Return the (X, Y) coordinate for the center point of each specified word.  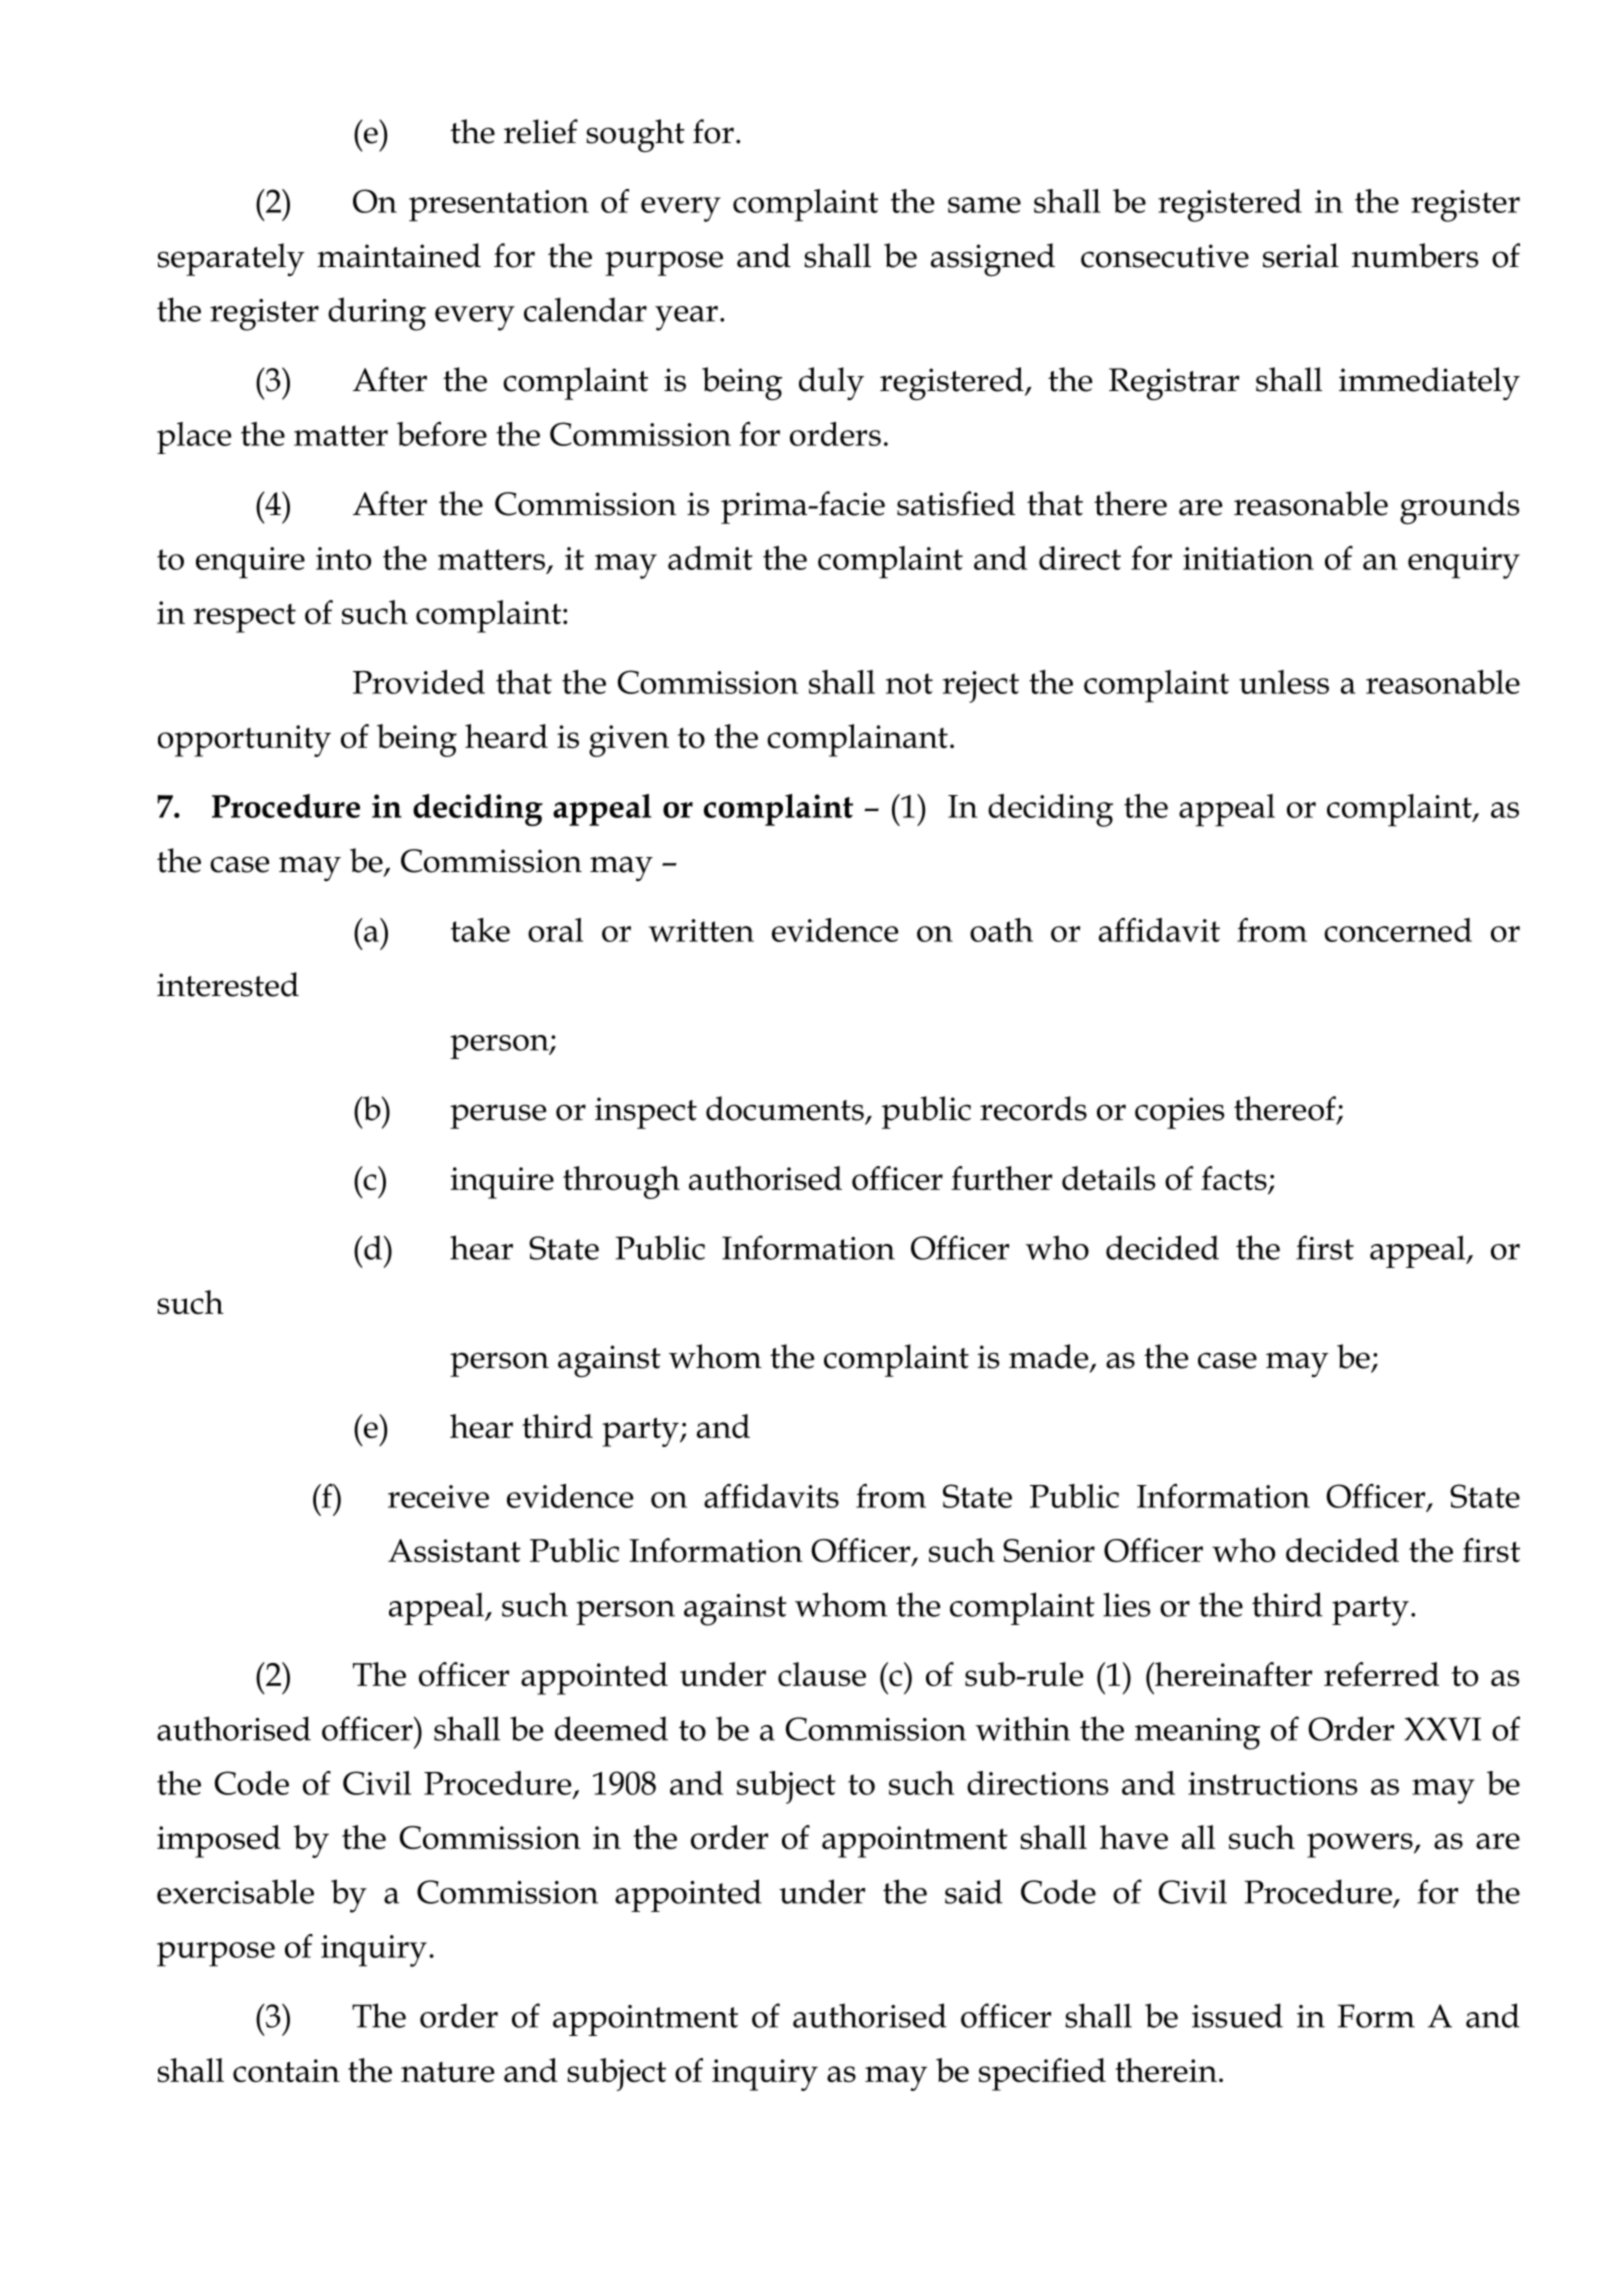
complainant (857, 740)
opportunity (244, 741)
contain (286, 2070)
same (984, 205)
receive (438, 1496)
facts (1235, 1179)
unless (1284, 682)
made (1050, 1357)
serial (1301, 255)
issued (1237, 2015)
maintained (399, 255)
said (974, 1891)
